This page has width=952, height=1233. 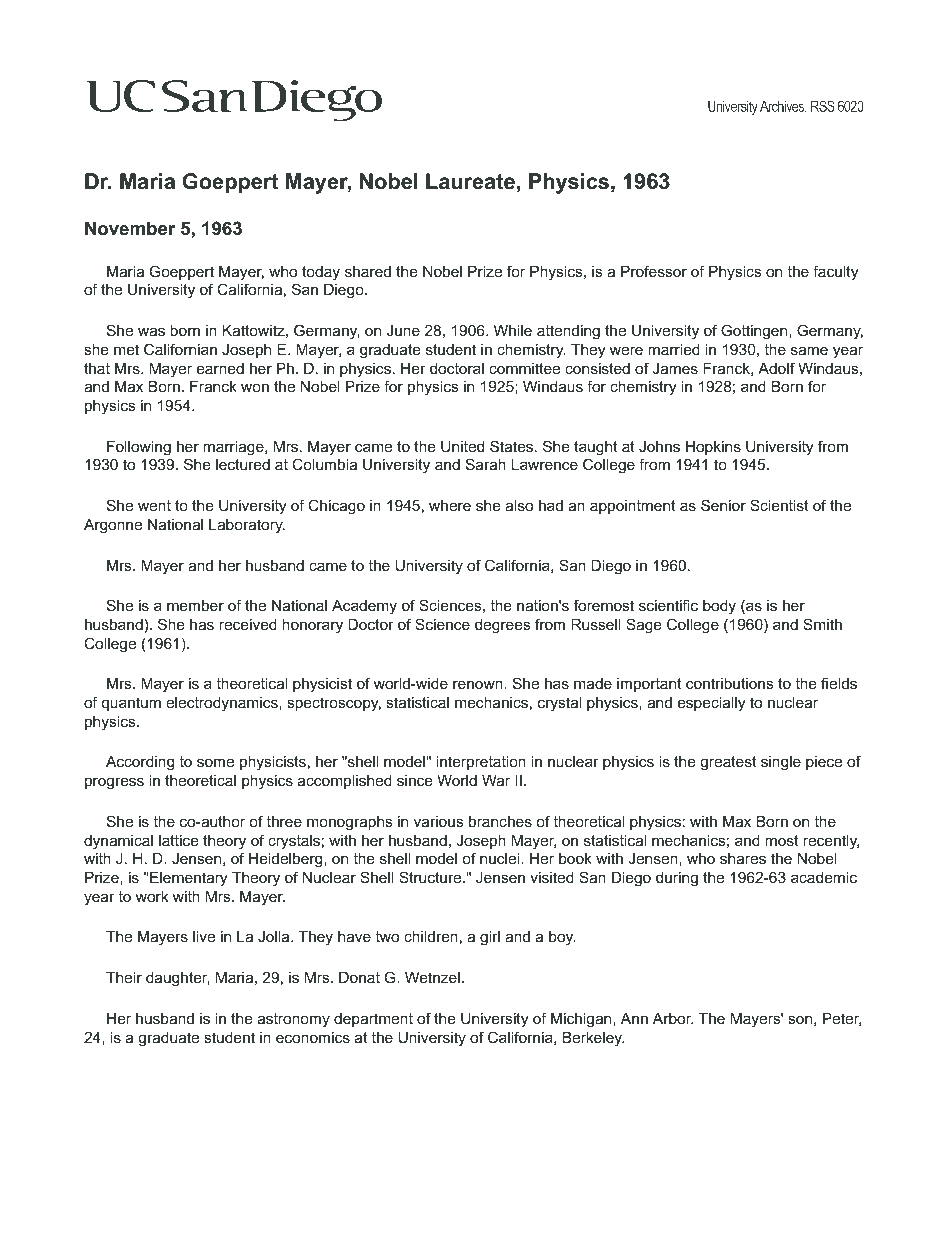 What do you see at coordinates (373, 1020) in the page?
I see `department` at bounding box center [373, 1020].
